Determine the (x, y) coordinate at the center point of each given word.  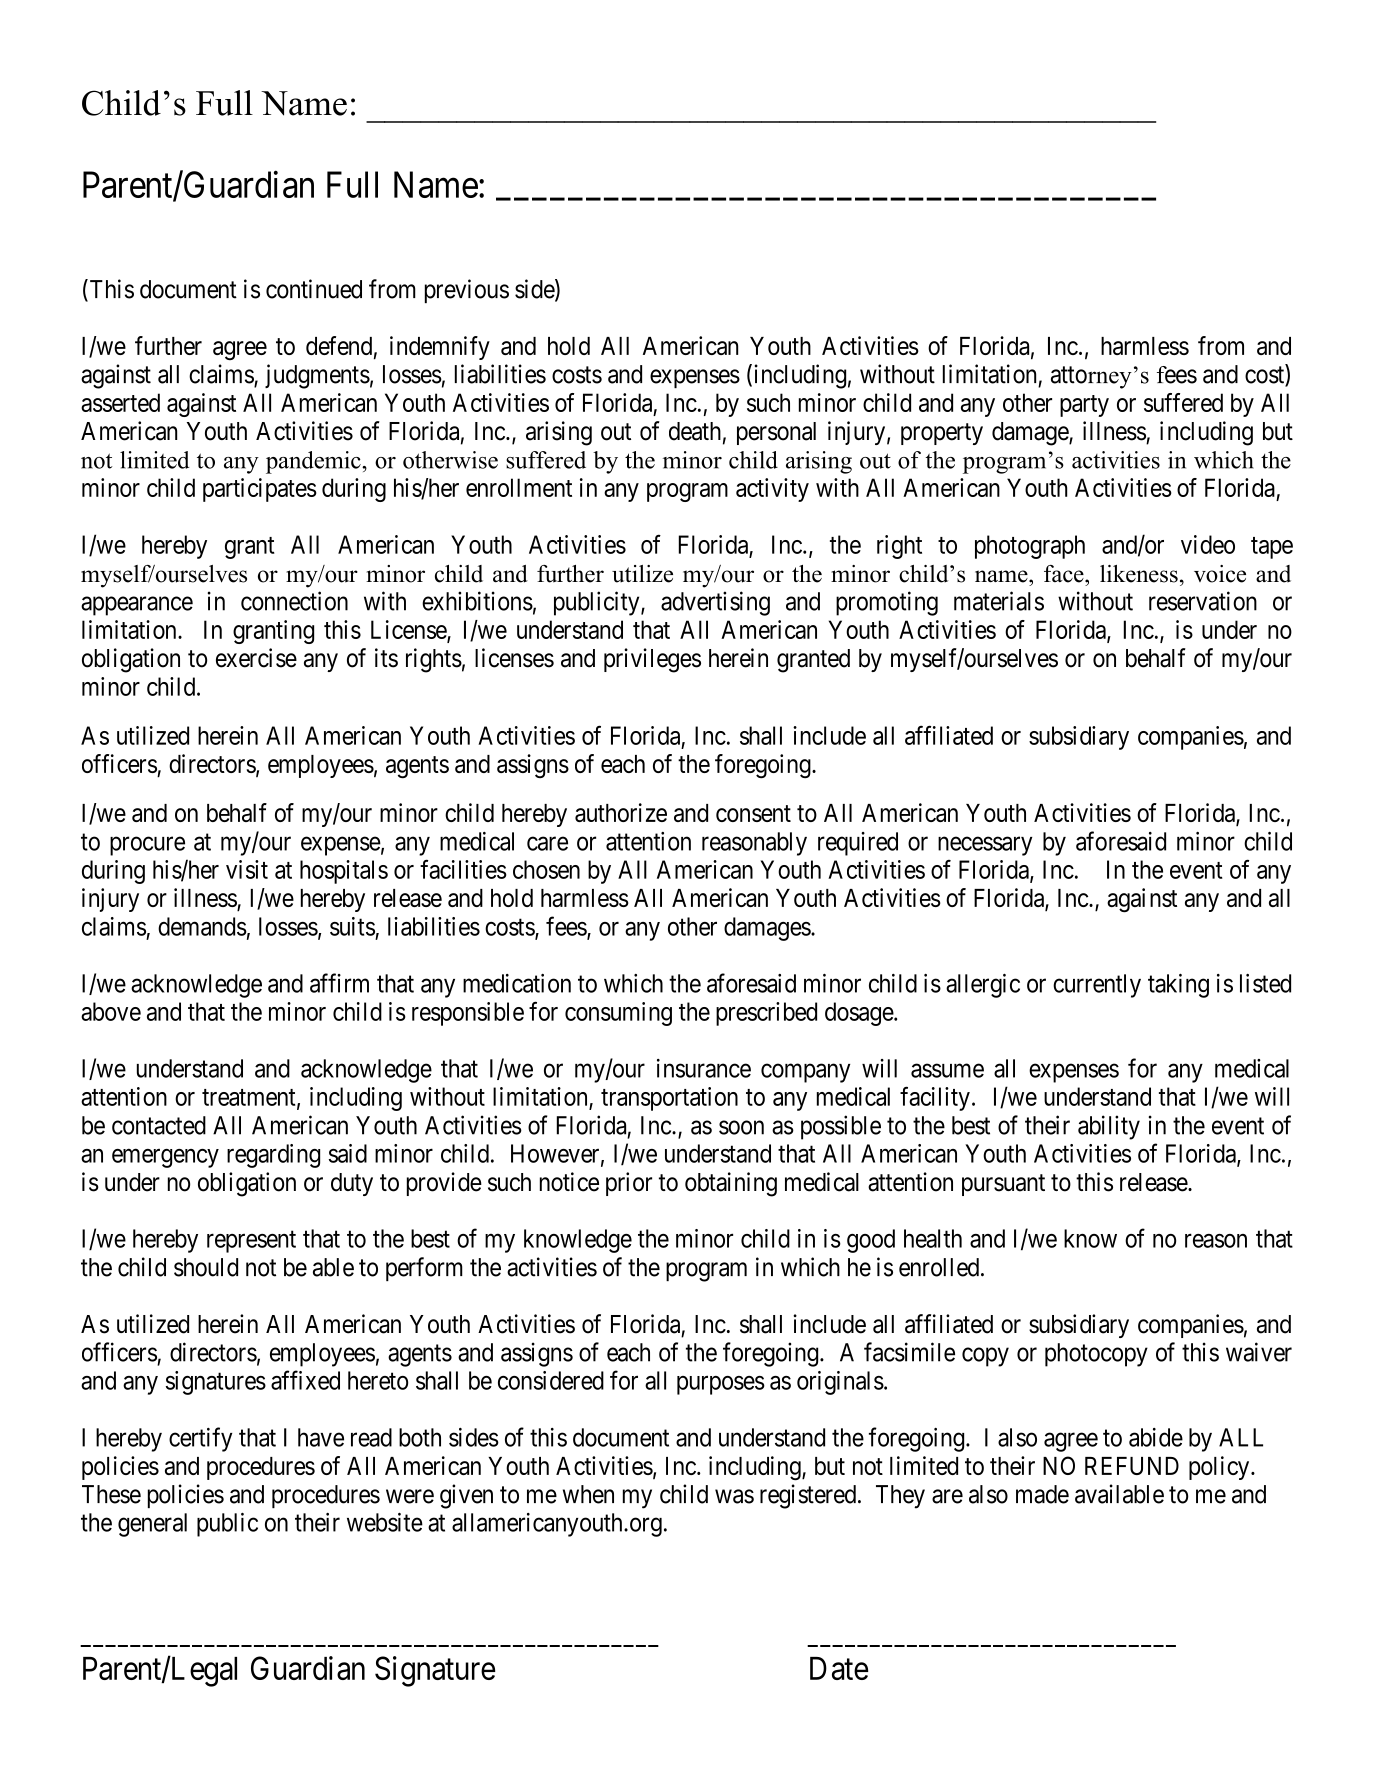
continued (314, 289)
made (1042, 1494)
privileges (652, 660)
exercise (256, 658)
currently (1097, 986)
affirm (339, 983)
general (152, 1525)
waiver (1259, 1352)
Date (839, 1668)
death (695, 431)
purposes (721, 1385)
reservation (1203, 601)
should (206, 1267)
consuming (618, 1014)
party (1084, 406)
